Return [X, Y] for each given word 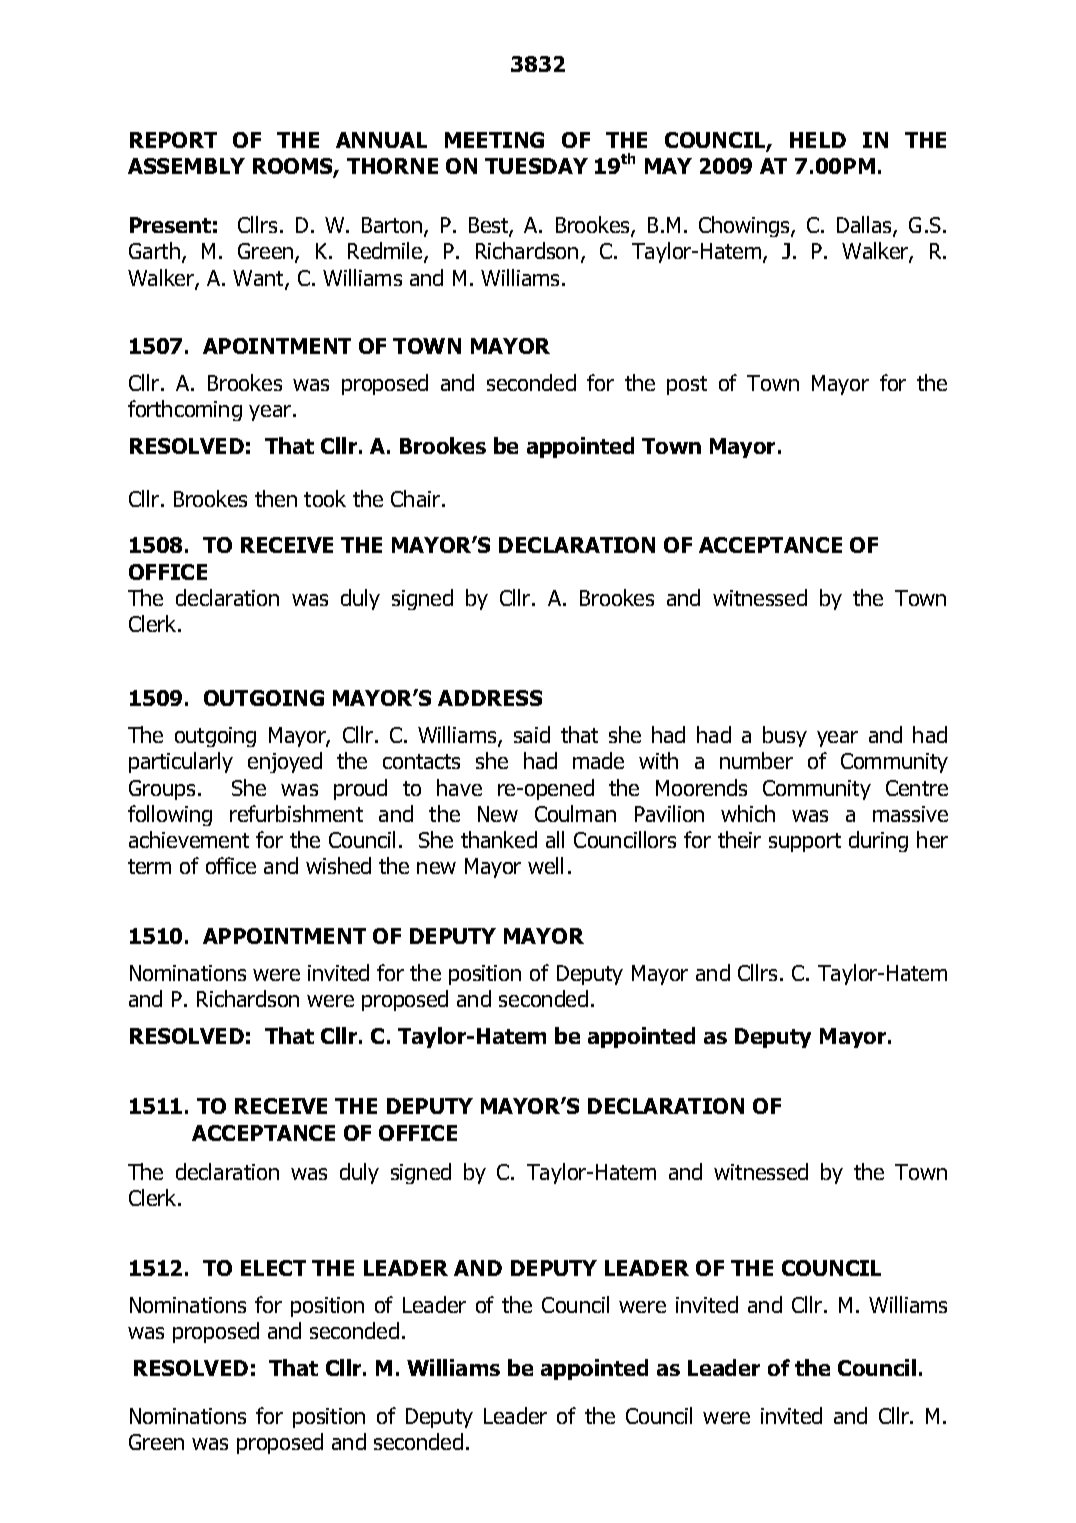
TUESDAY [536, 166]
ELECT [273, 1268]
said [532, 734]
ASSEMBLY [186, 166]
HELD [818, 140]
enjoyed [285, 762]
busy [785, 736]
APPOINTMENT [284, 936]
